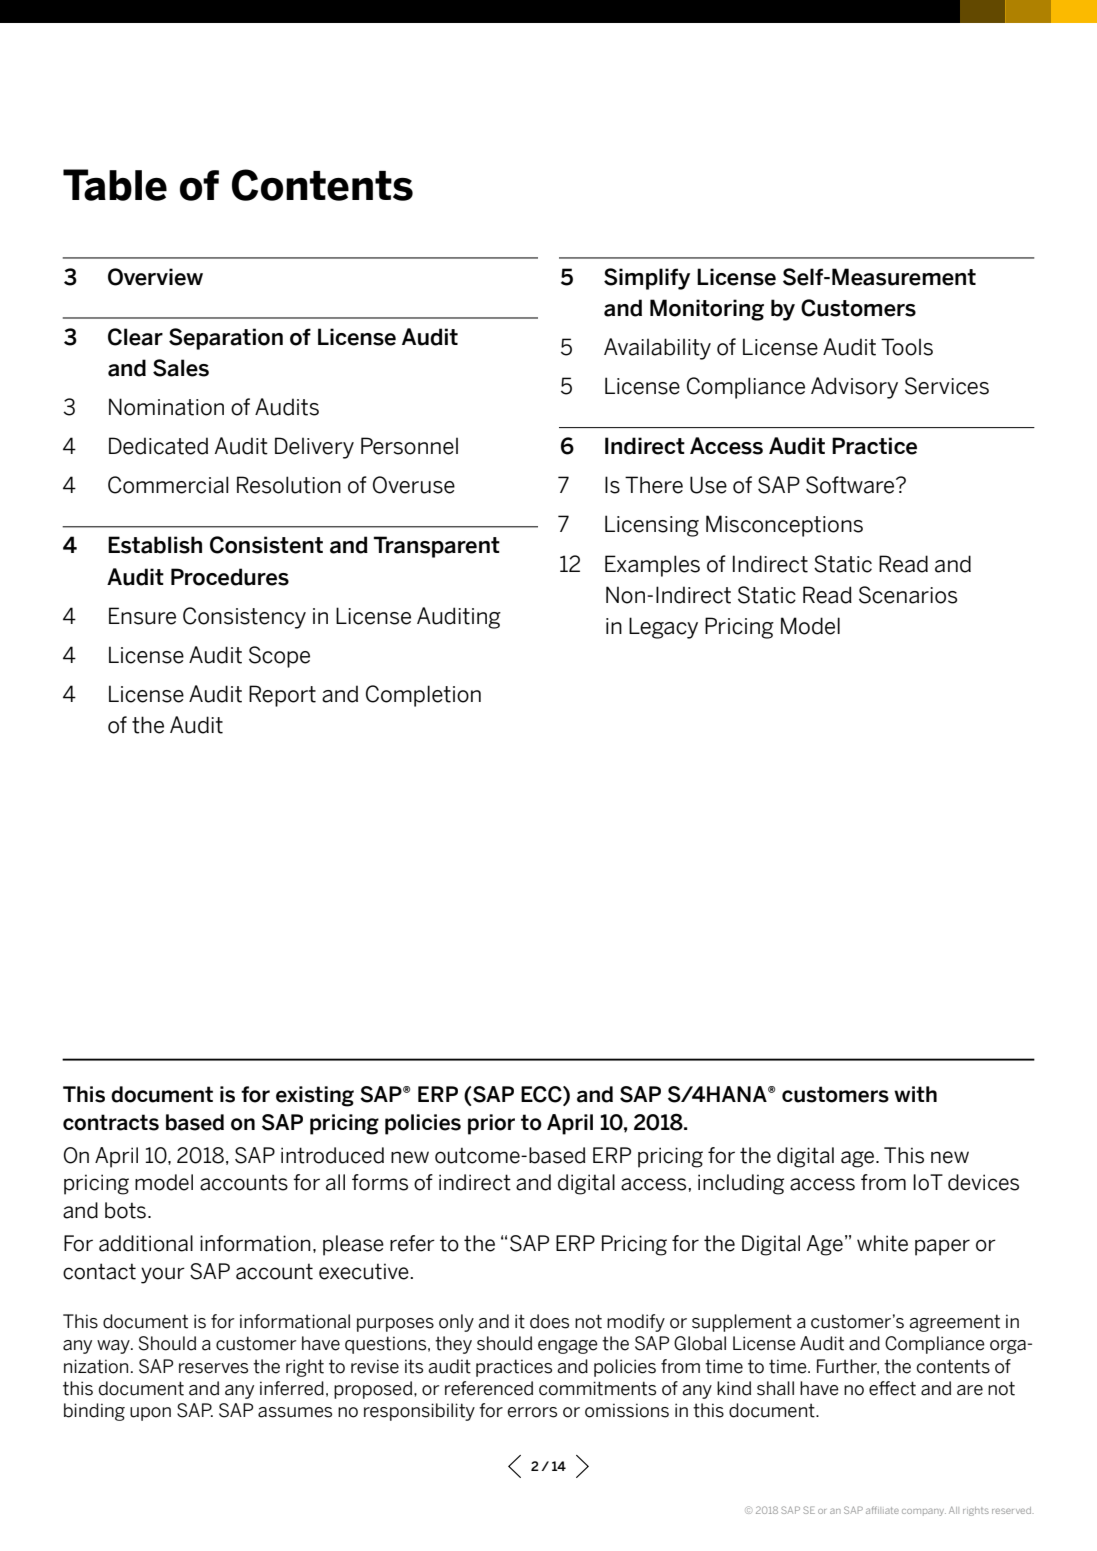  I want to click on Simplify, so click(647, 279).
